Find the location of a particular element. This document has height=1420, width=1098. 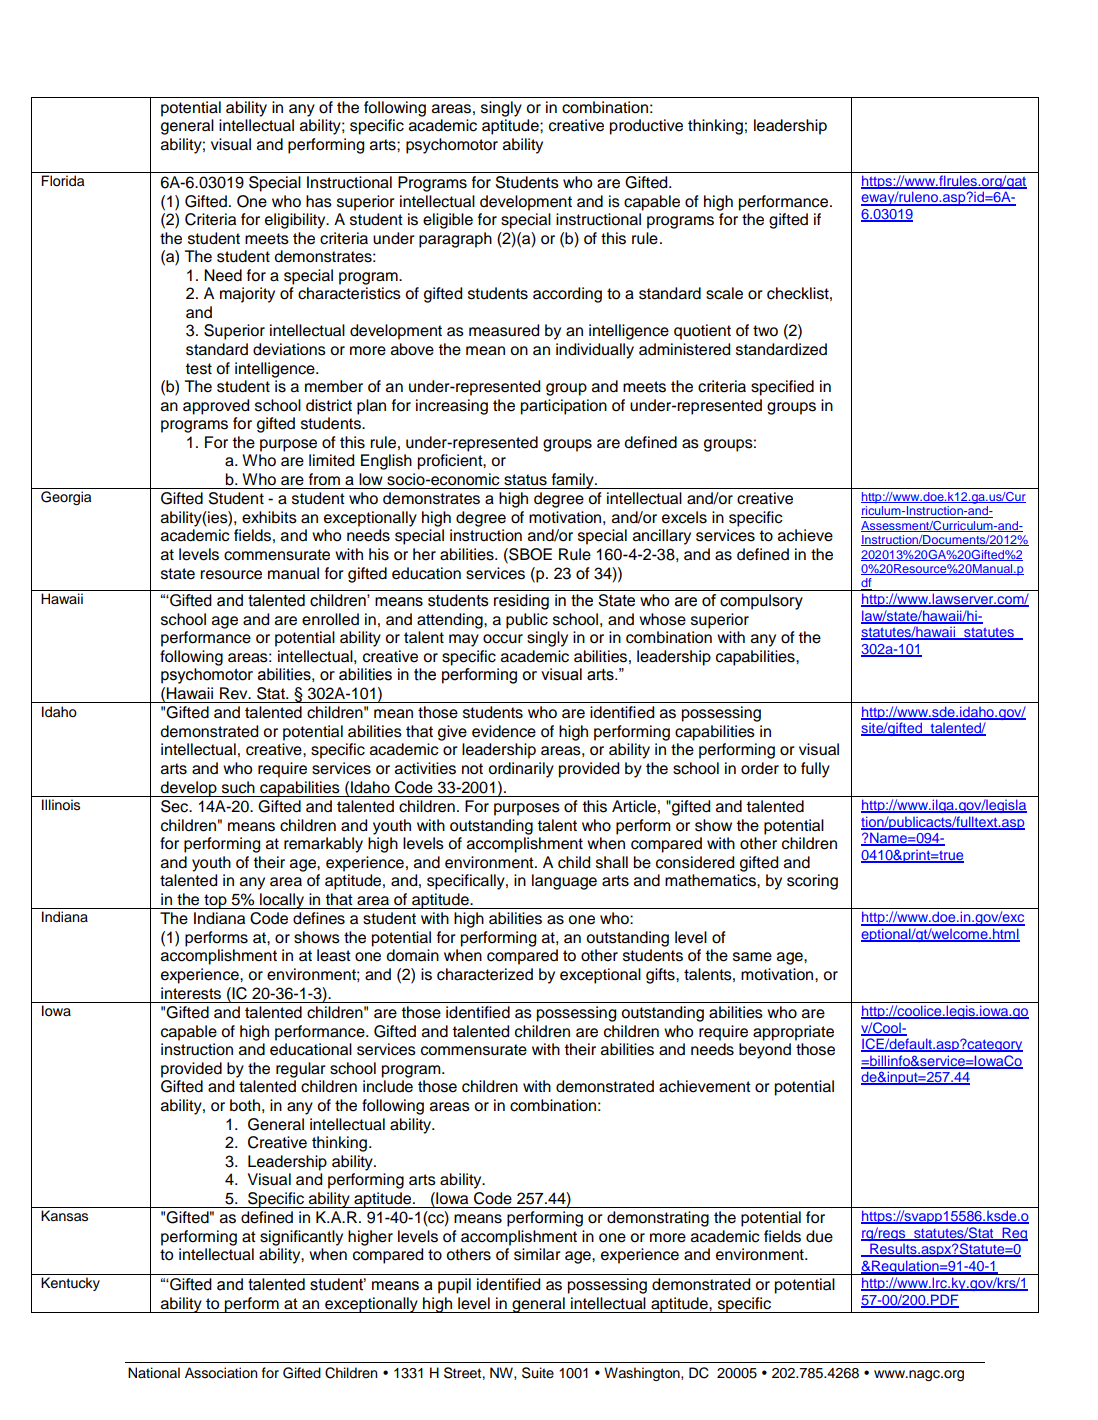

both is located at coordinates (245, 1105).
